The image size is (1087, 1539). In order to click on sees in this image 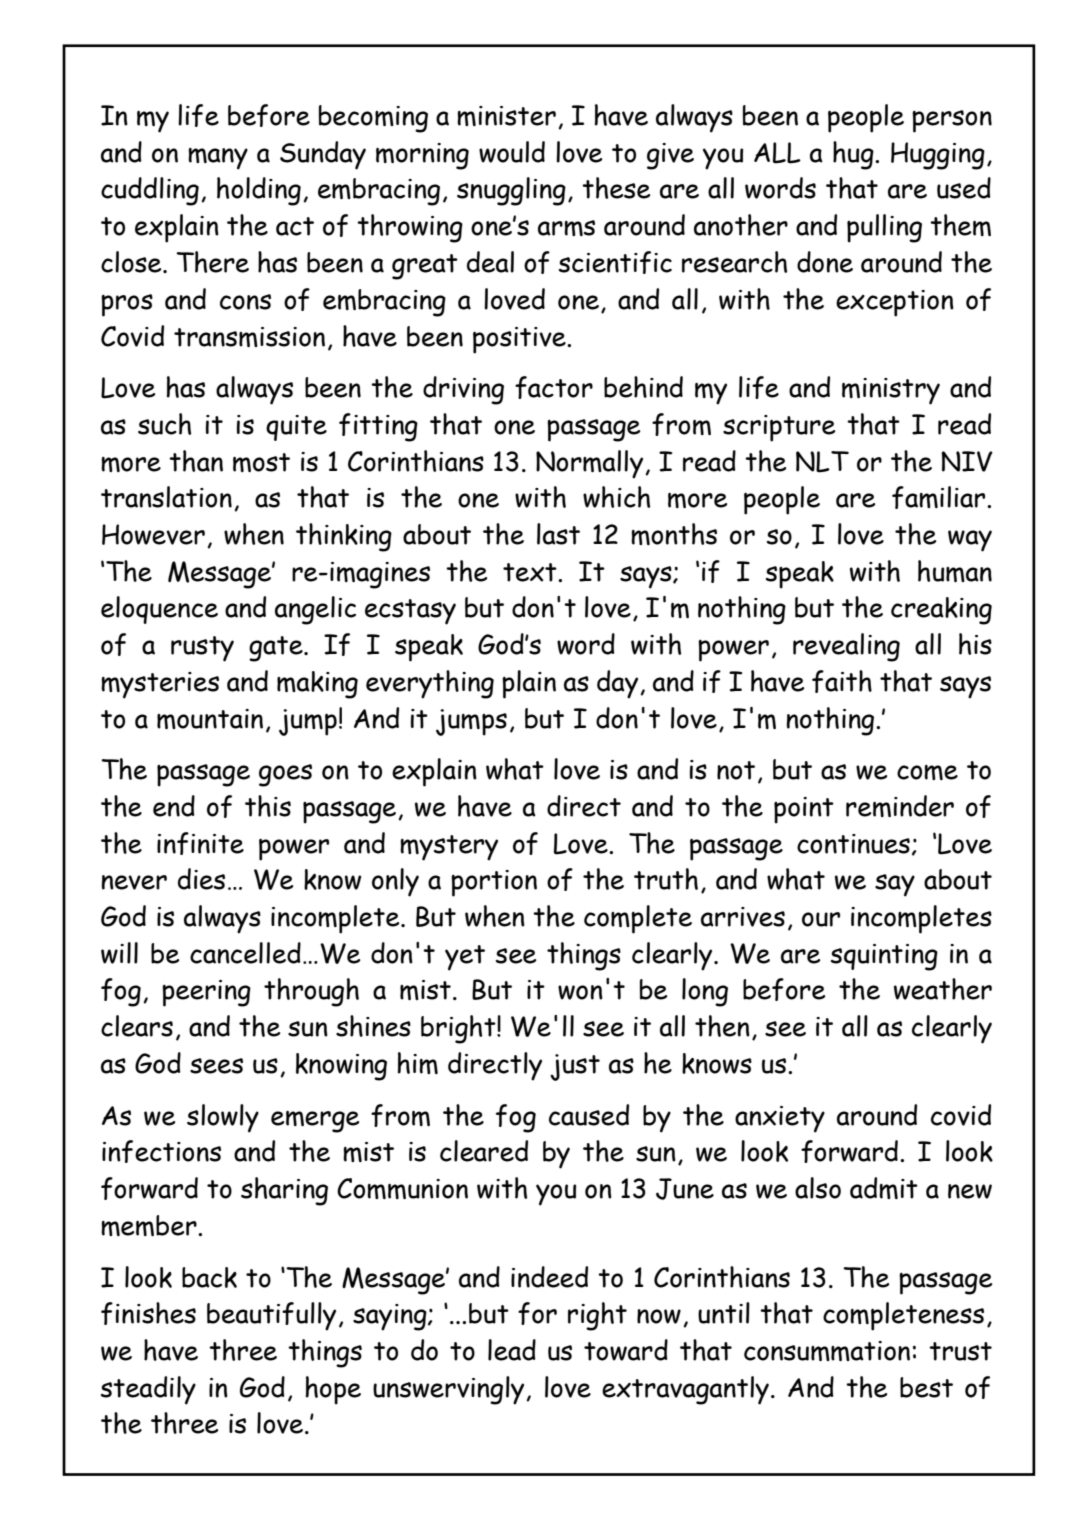, I will do `click(216, 1066)`.
